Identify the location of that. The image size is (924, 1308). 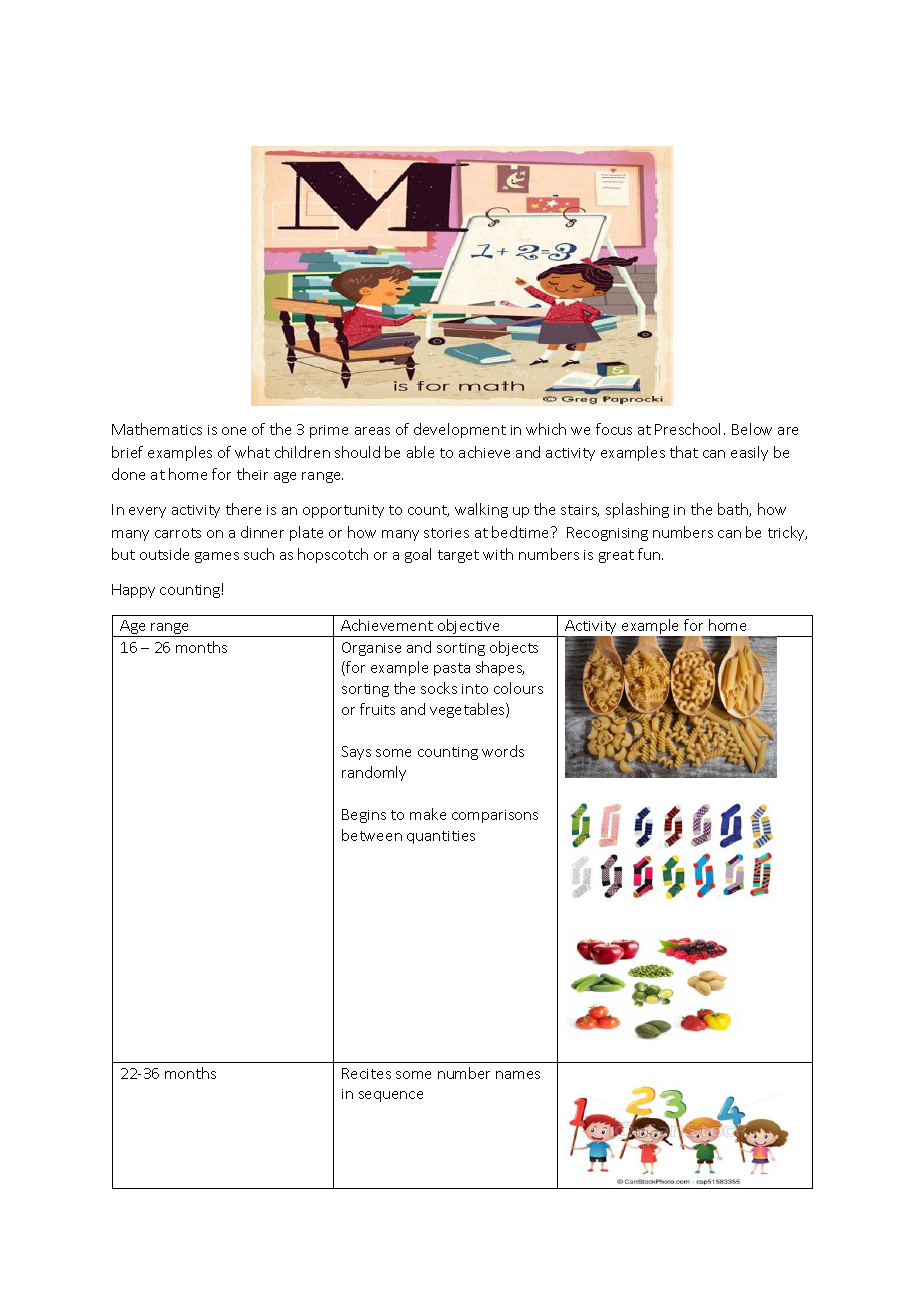
(684, 452).
